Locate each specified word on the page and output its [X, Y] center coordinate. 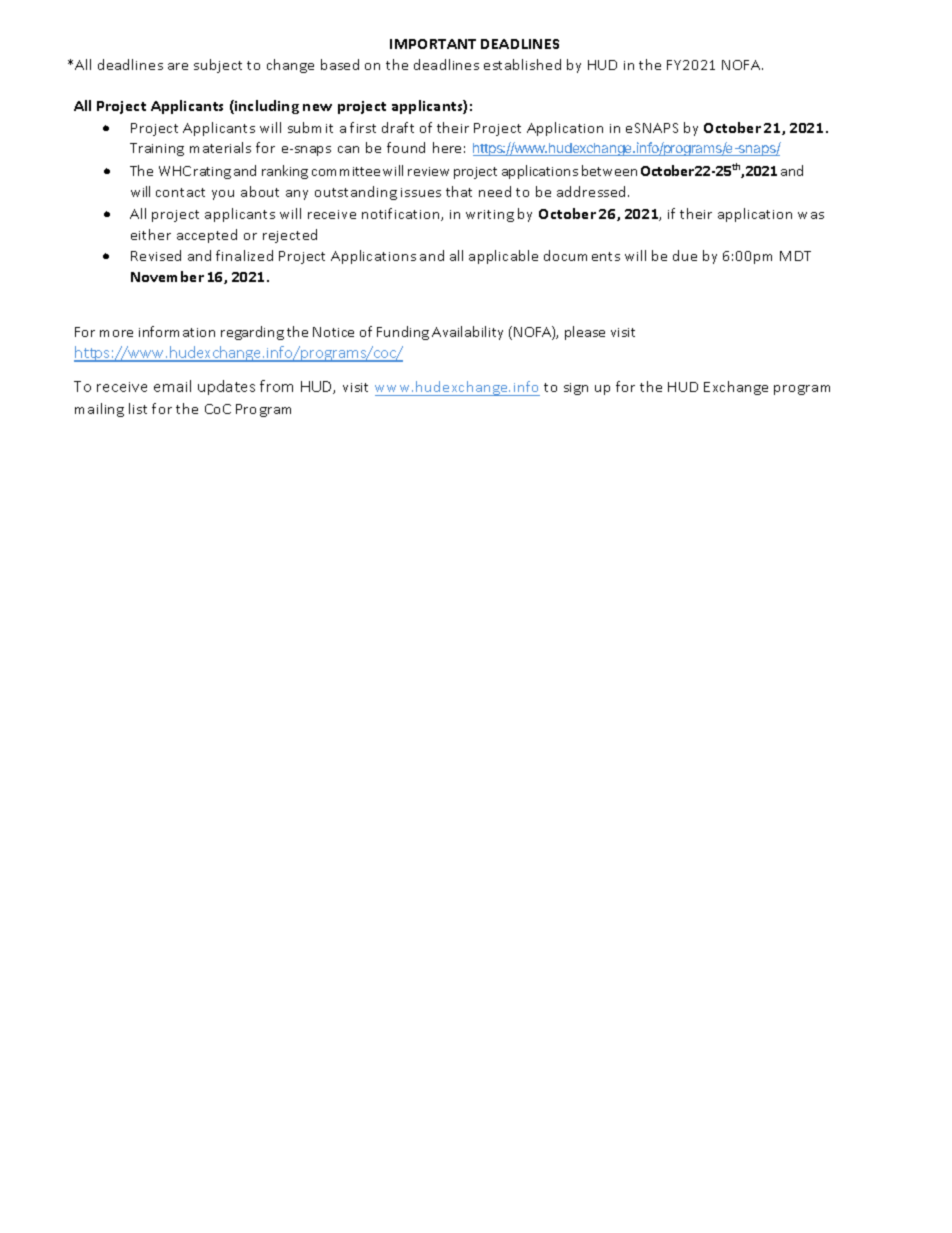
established [522, 64]
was [811, 215]
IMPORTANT [433, 44]
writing [490, 216]
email [172, 386]
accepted [207, 236]
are [178, 66]
